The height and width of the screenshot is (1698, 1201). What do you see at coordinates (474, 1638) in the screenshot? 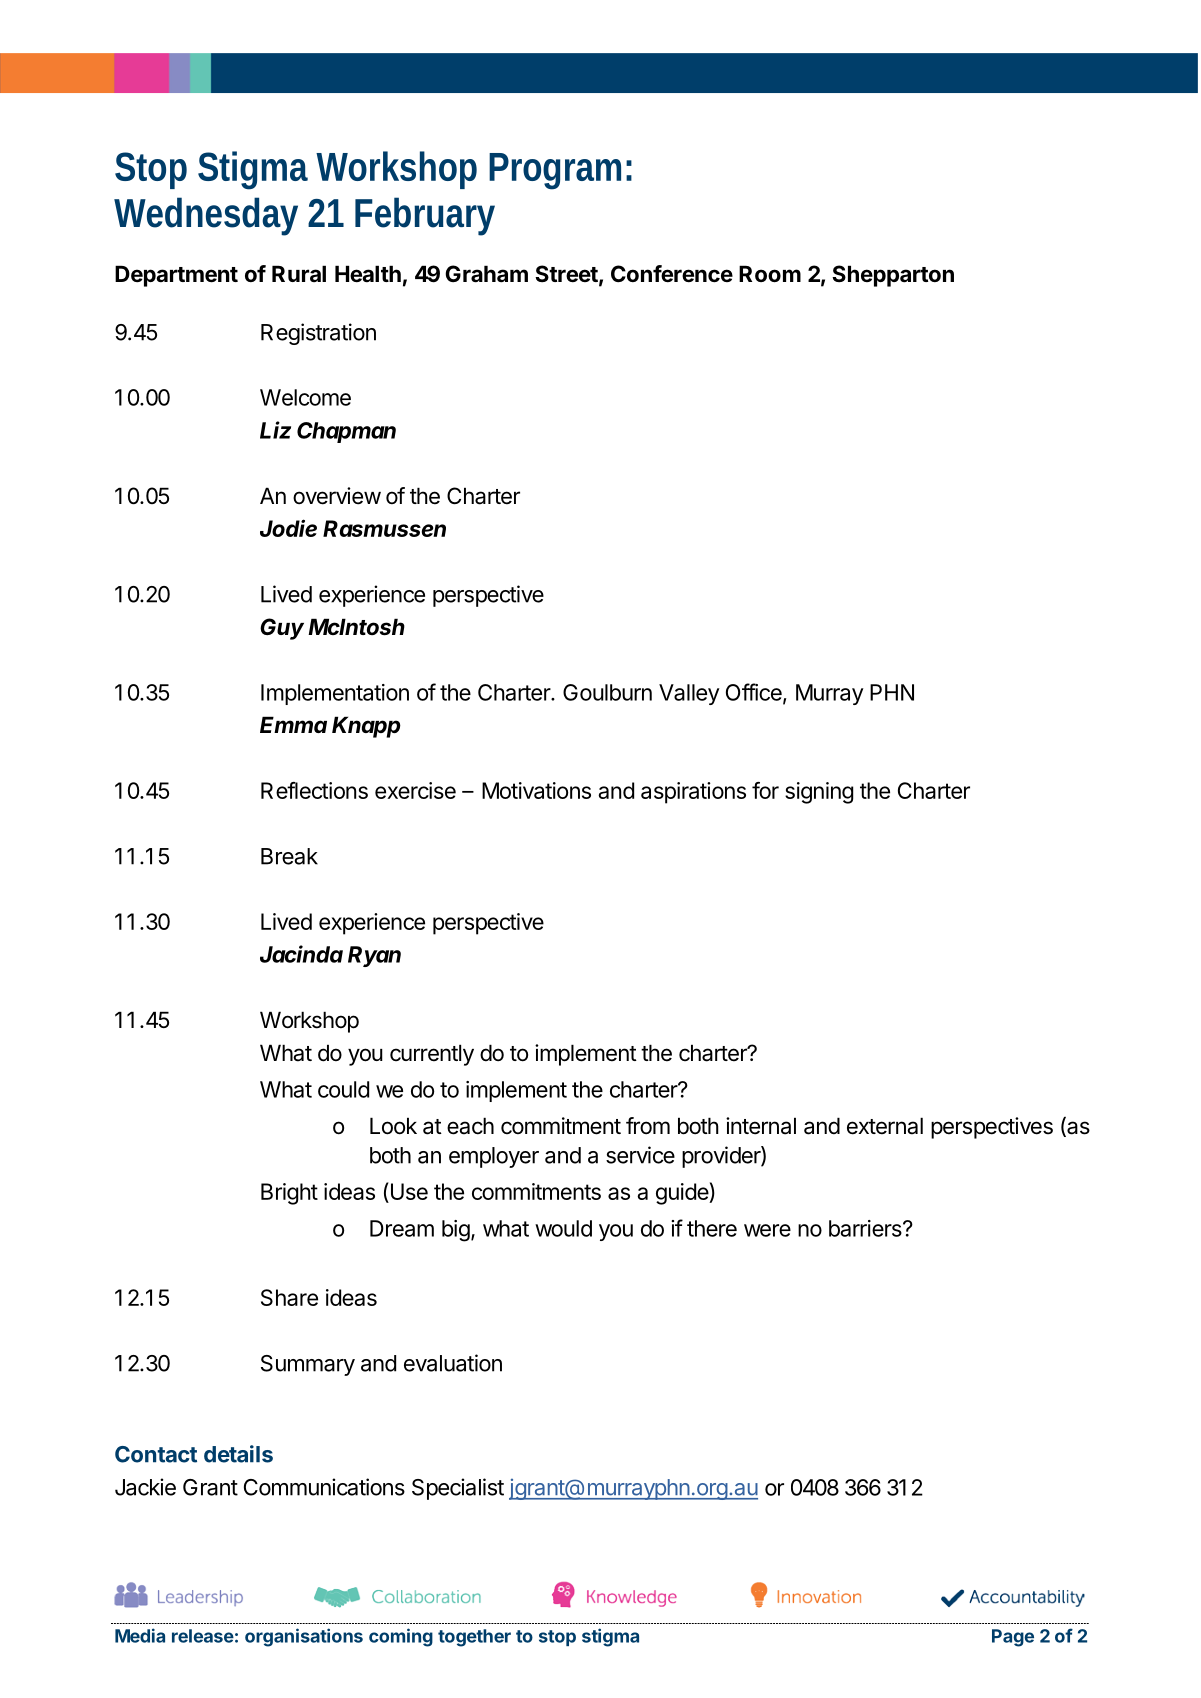
I see `together` at bounding box center [474, 1638].
